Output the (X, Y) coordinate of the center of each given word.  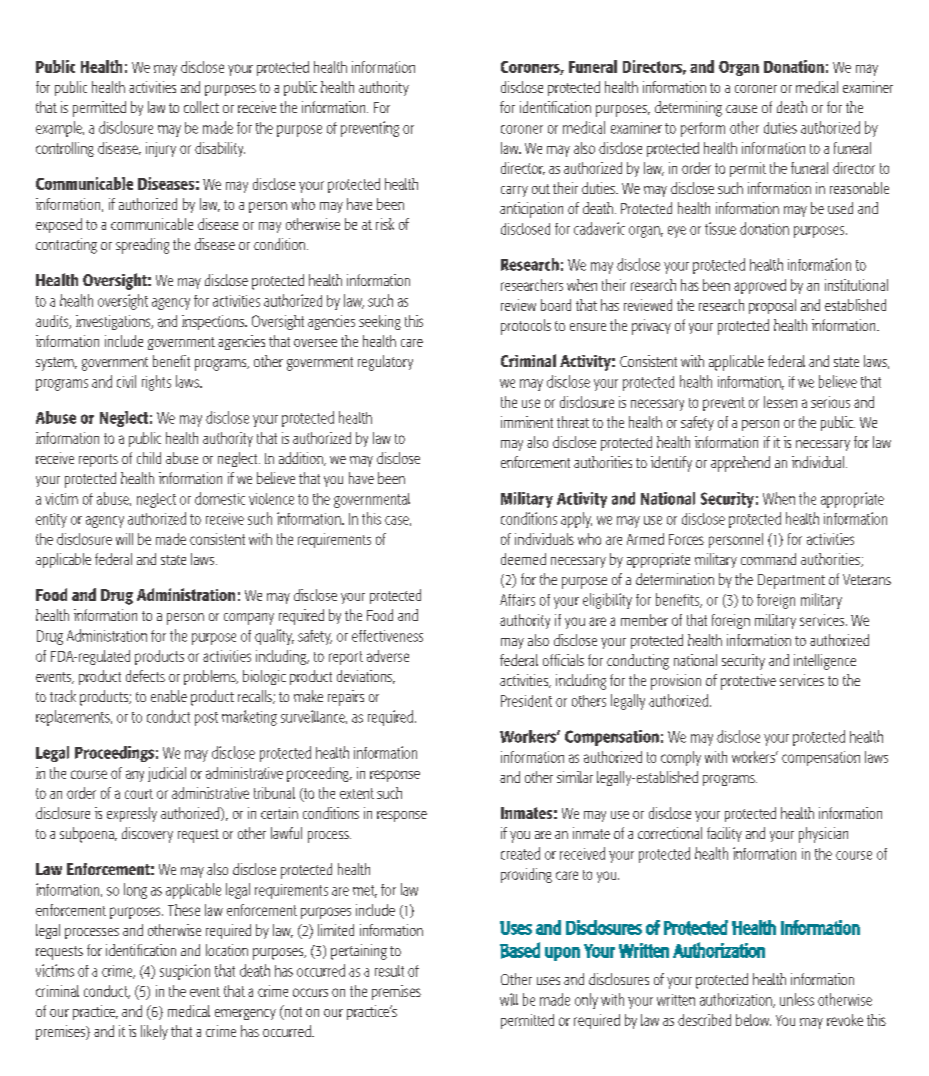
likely (154, 1032)
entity (51, 520)
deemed (523, 559)
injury (161, 149)
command (768, 559)
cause (741, 109)
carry (514, 191)
